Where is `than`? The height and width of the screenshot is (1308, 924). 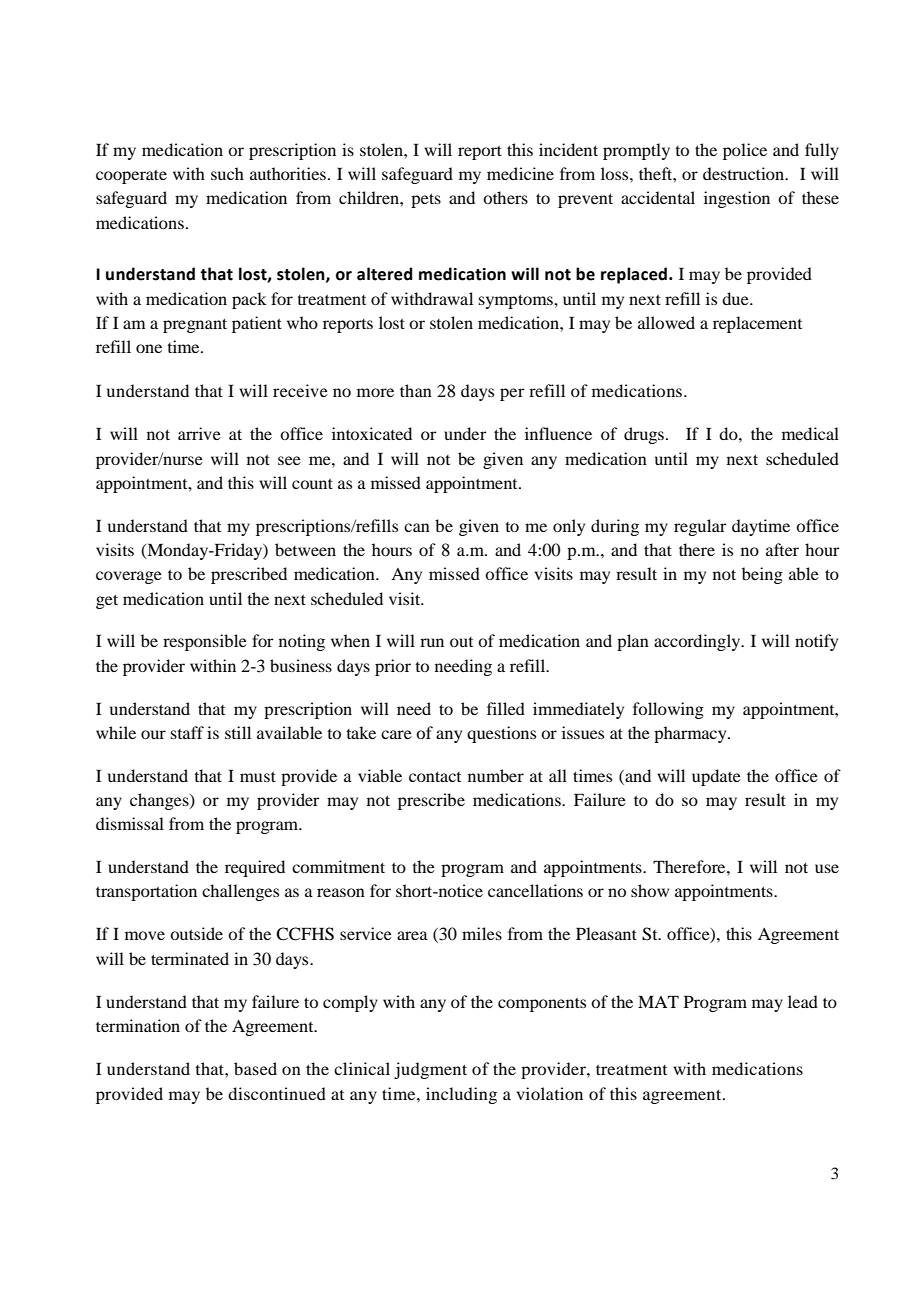
than is located at coordinates (416, 390).
